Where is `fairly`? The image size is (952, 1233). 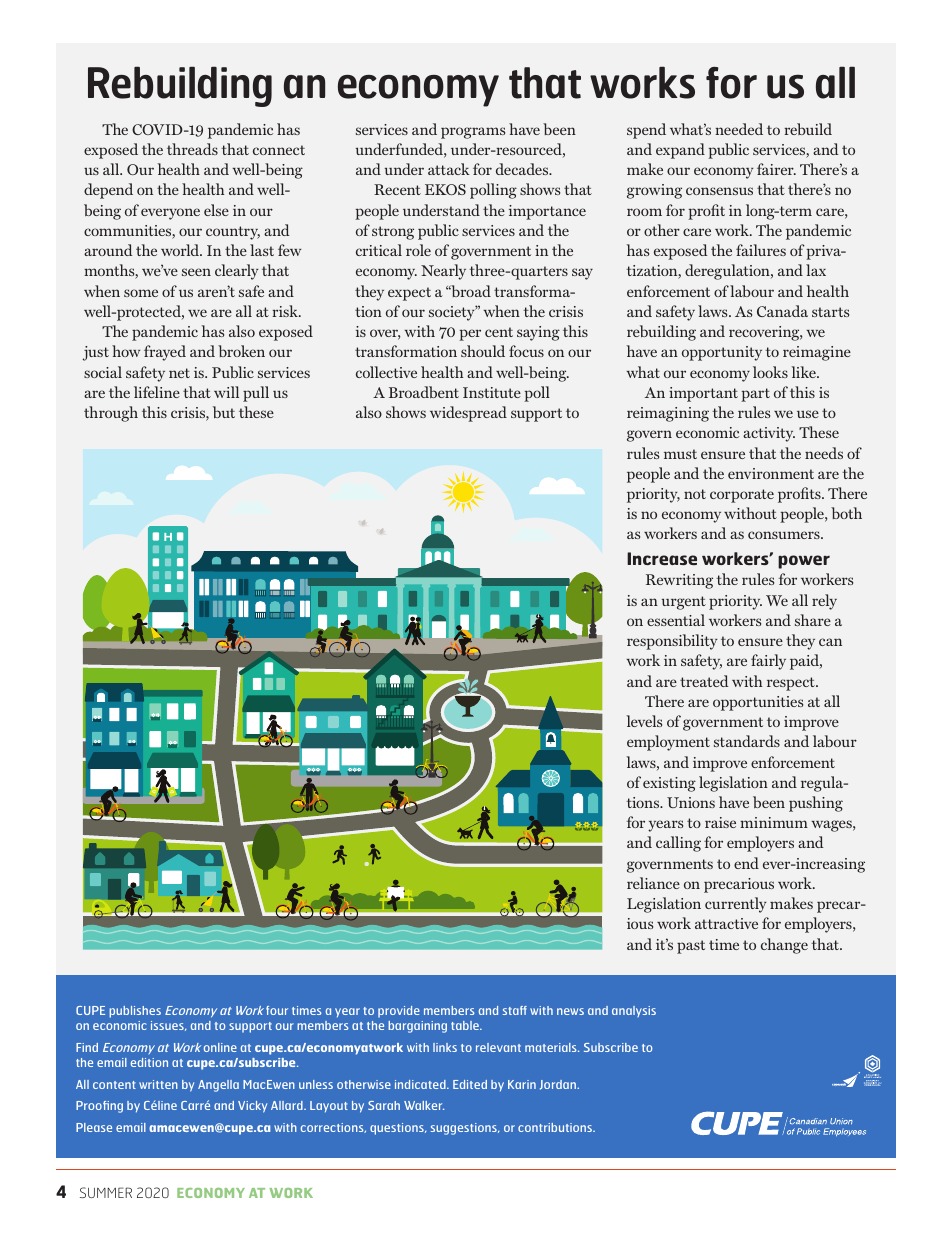 fairly is located at coordinates (768, 662).
